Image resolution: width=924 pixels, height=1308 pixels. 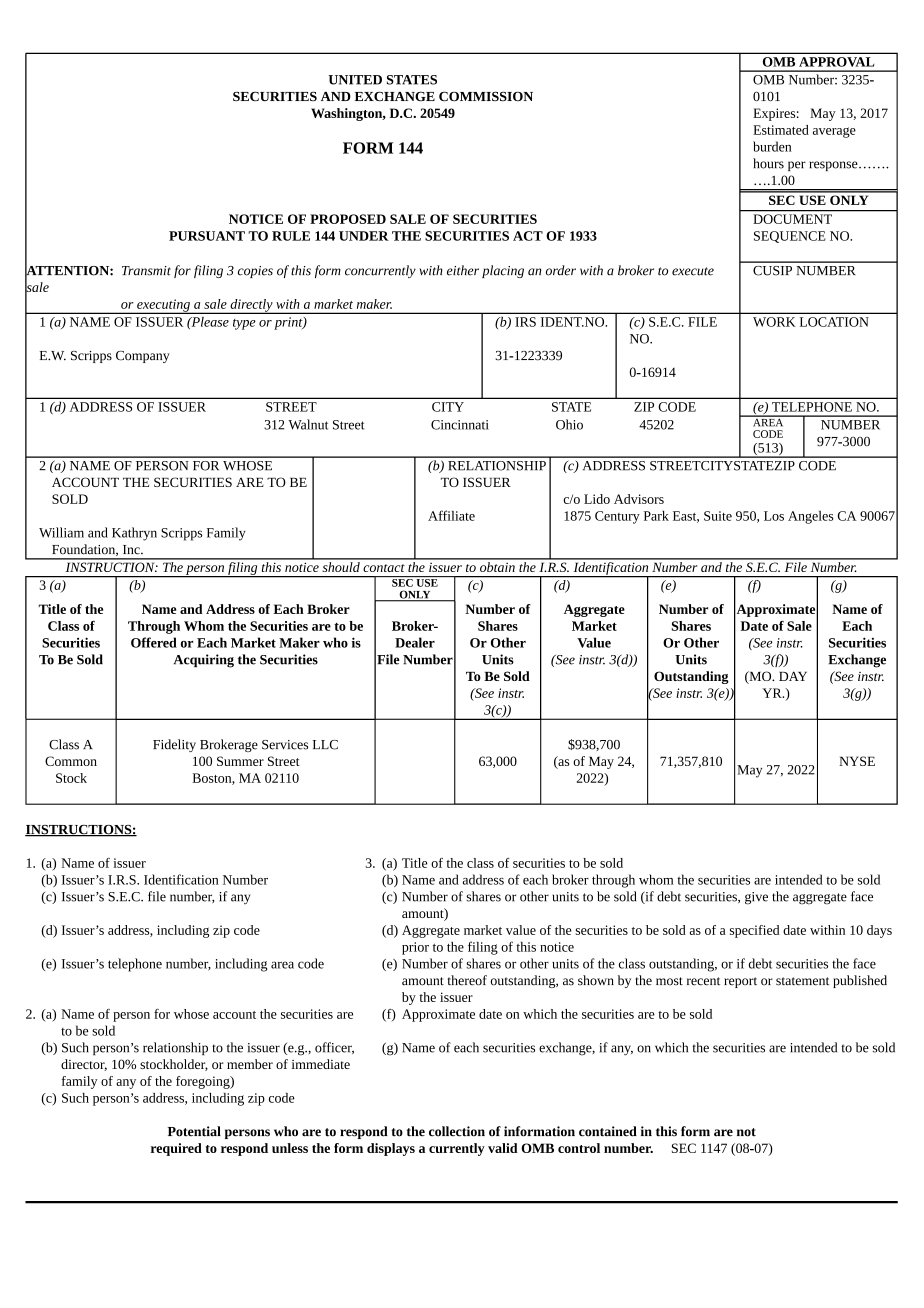 I want to click on Los, so click(x=774, y=516).
